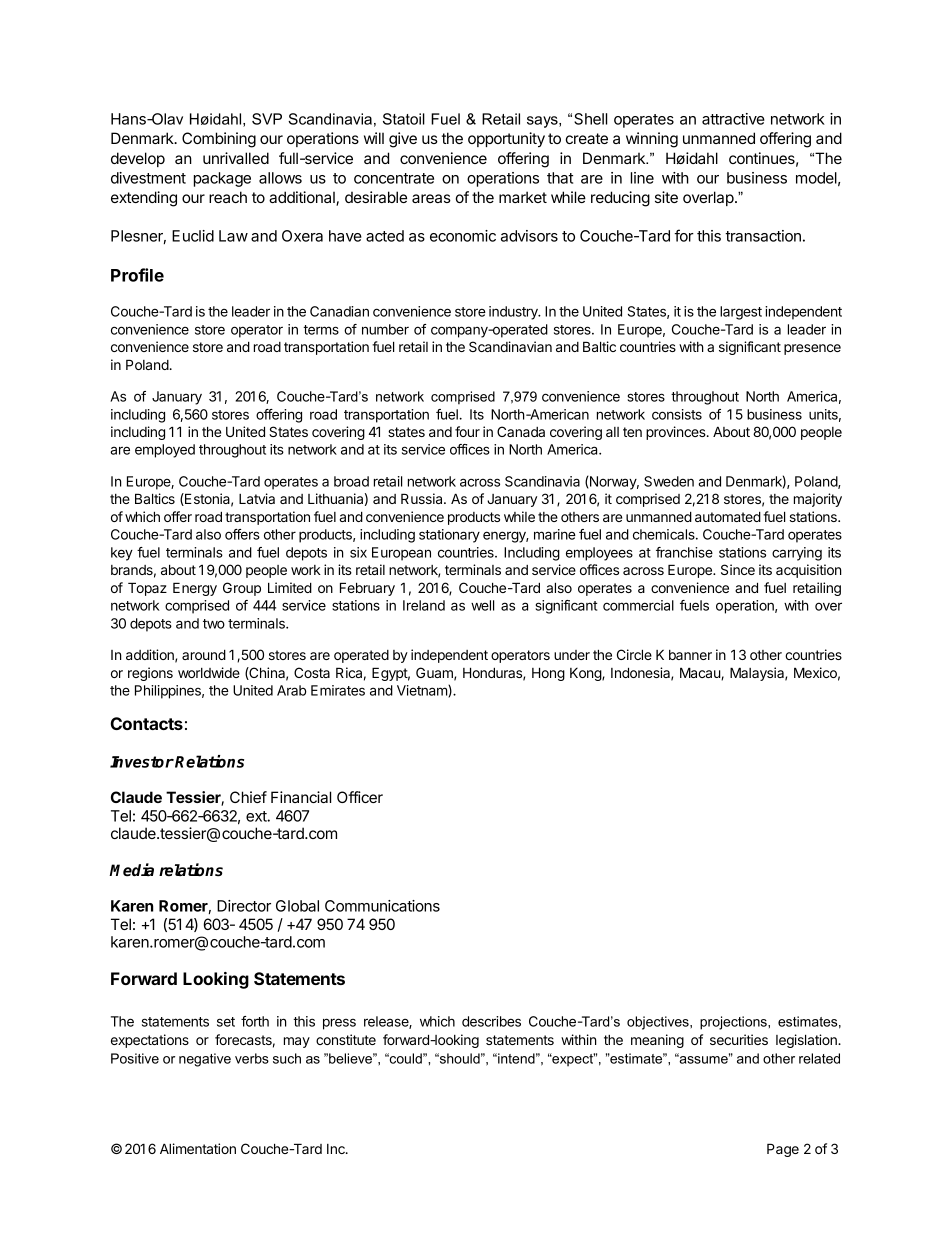 This screenshot has width=952, height=1233. What do you see at coordinates (360, 797) in the screenshot?
I see `Officer` at bounding box center [360, 797].
